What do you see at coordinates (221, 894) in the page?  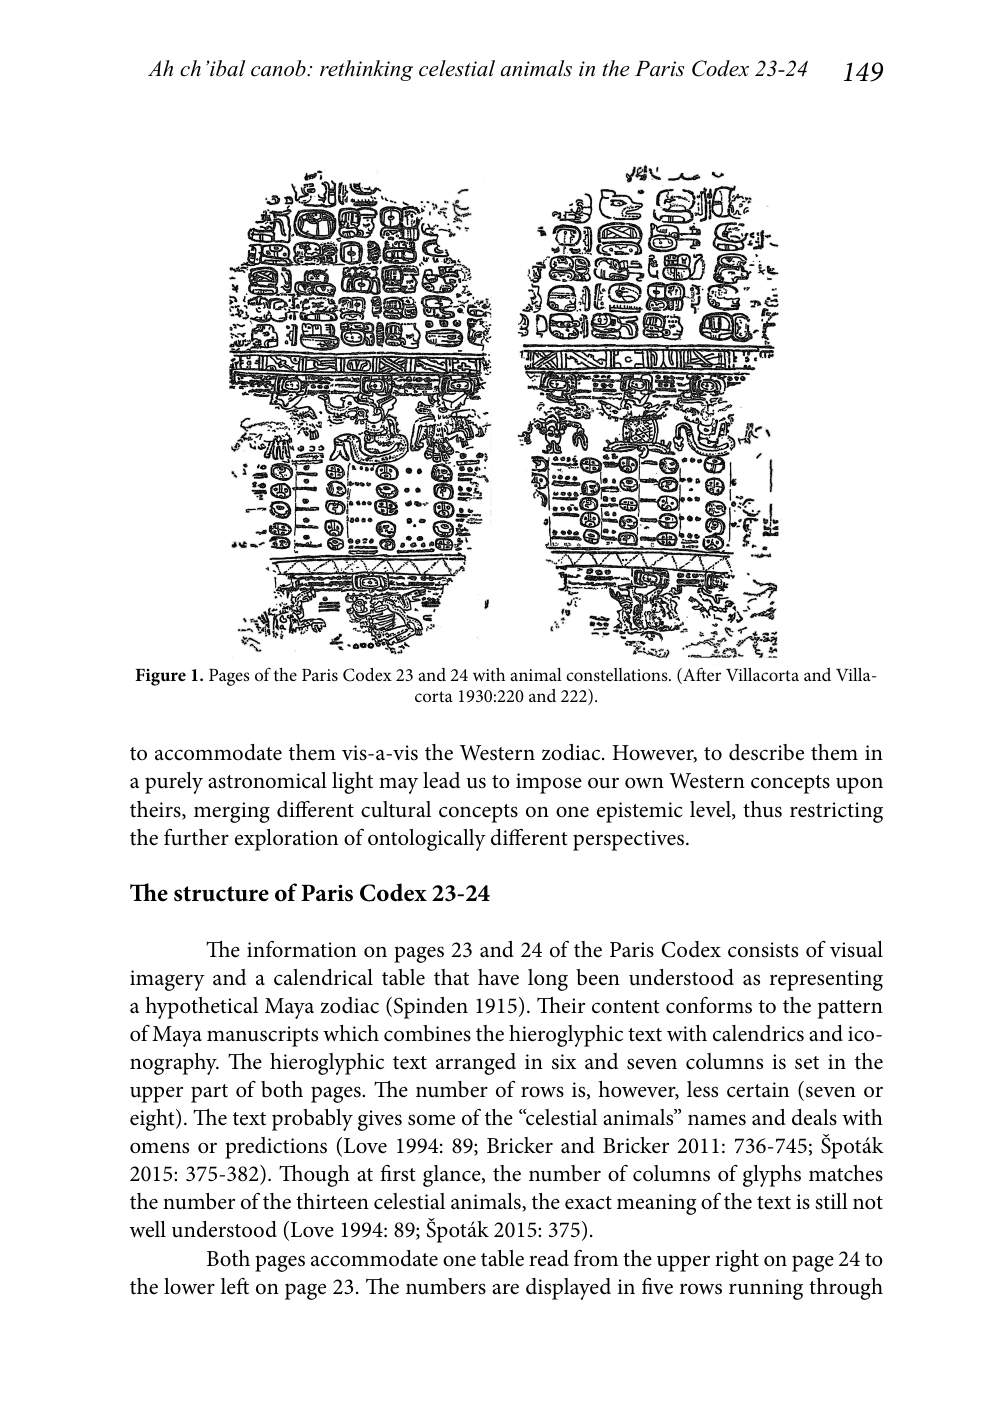 I see `structure` at bounding box center [221, 894].
